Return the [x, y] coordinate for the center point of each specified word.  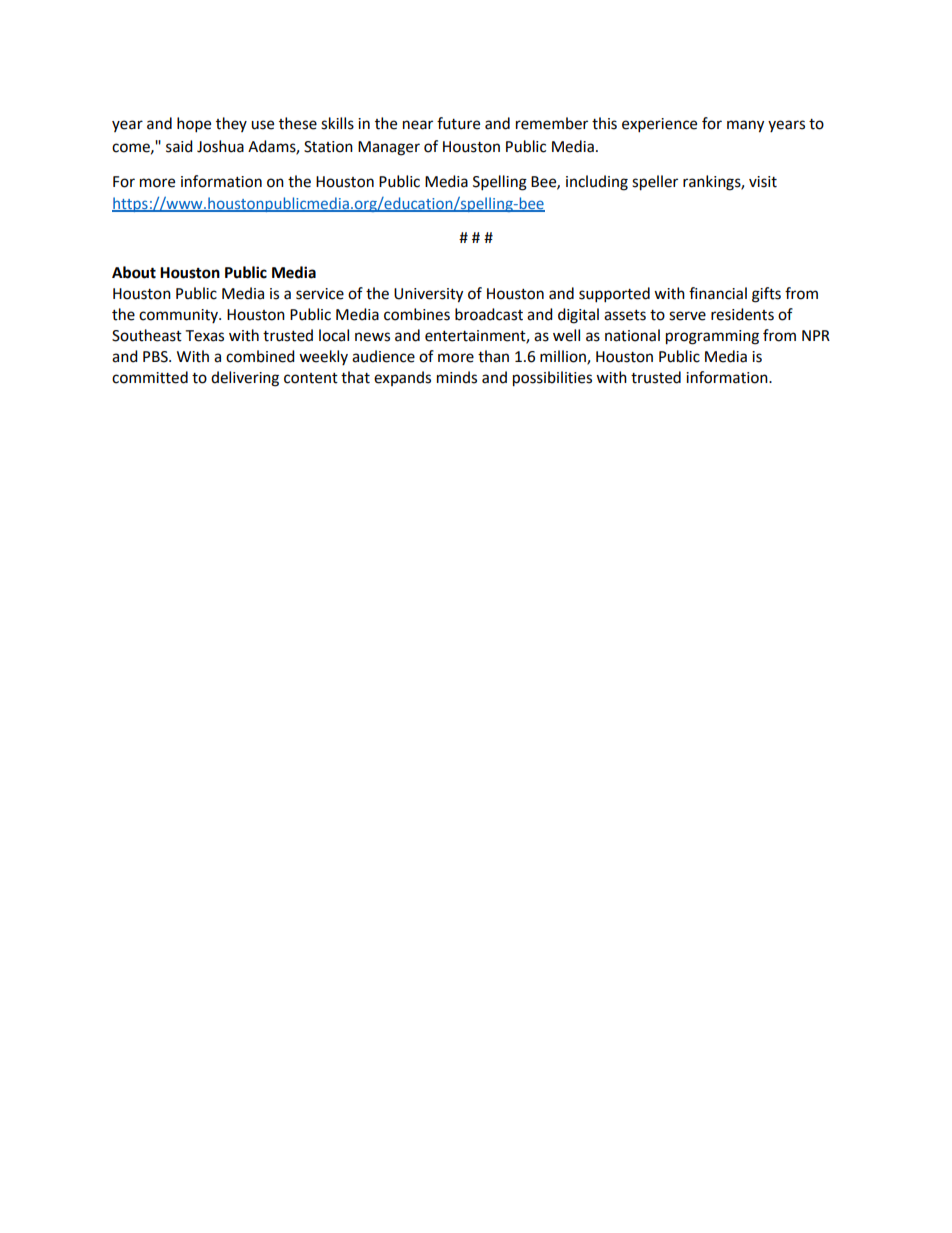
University [428, 295]
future [458, 123]
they [231, 124]
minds [457, 377]
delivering [245, 379]
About [134, 272]
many [745, 126]
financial [718, 293]
